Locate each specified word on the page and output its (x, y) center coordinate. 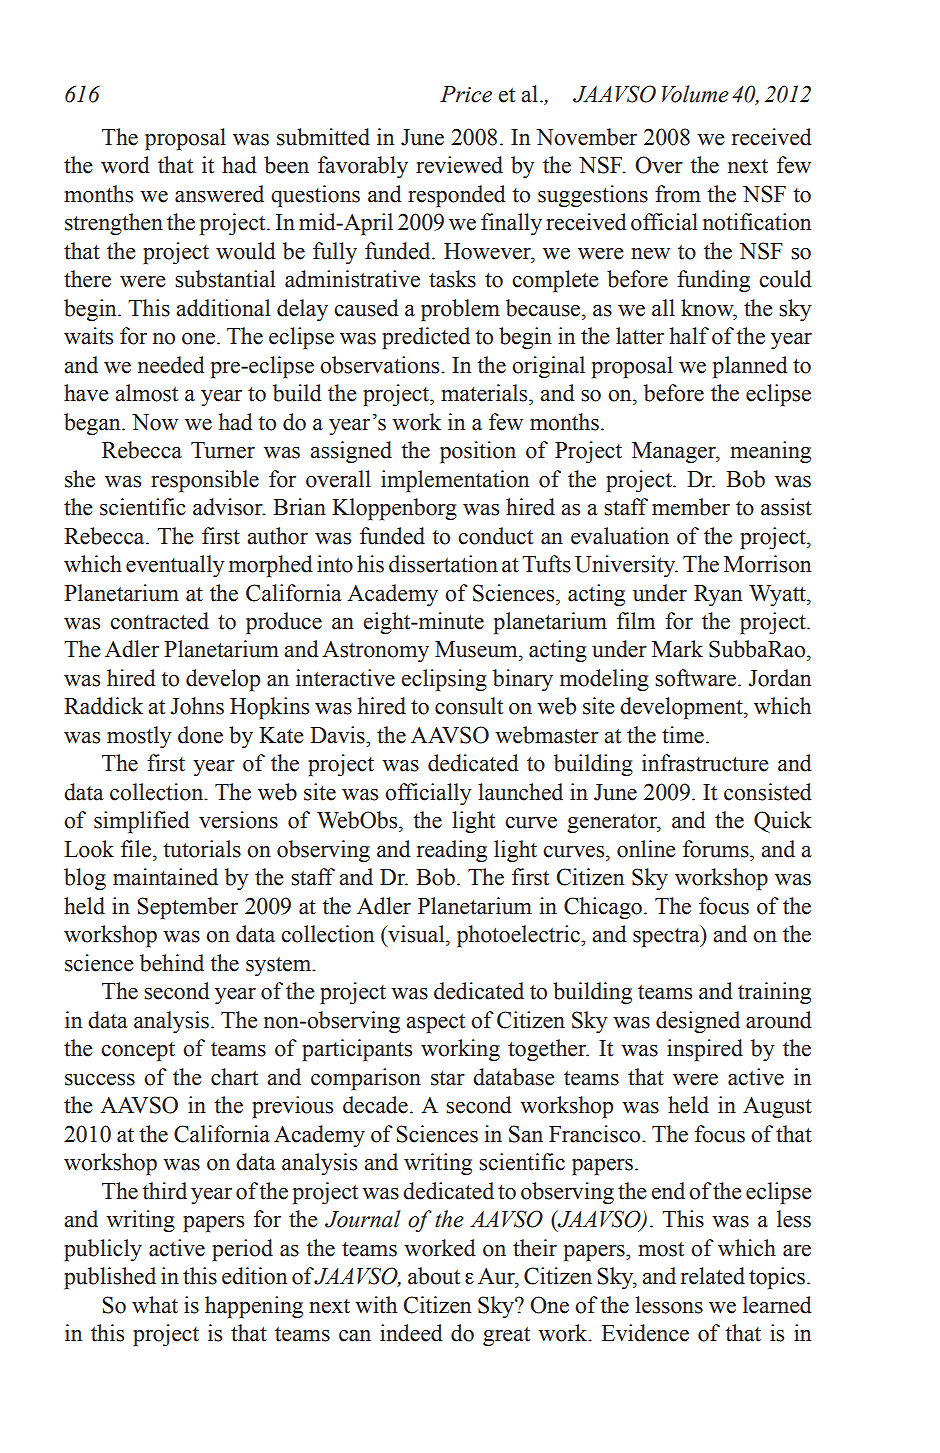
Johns (197, 706)
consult (469, 706)
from (678, 194)
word (125, 165)
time (683, 735)
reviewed (459, 165)
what (155, 1305)
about (434, 1276)
